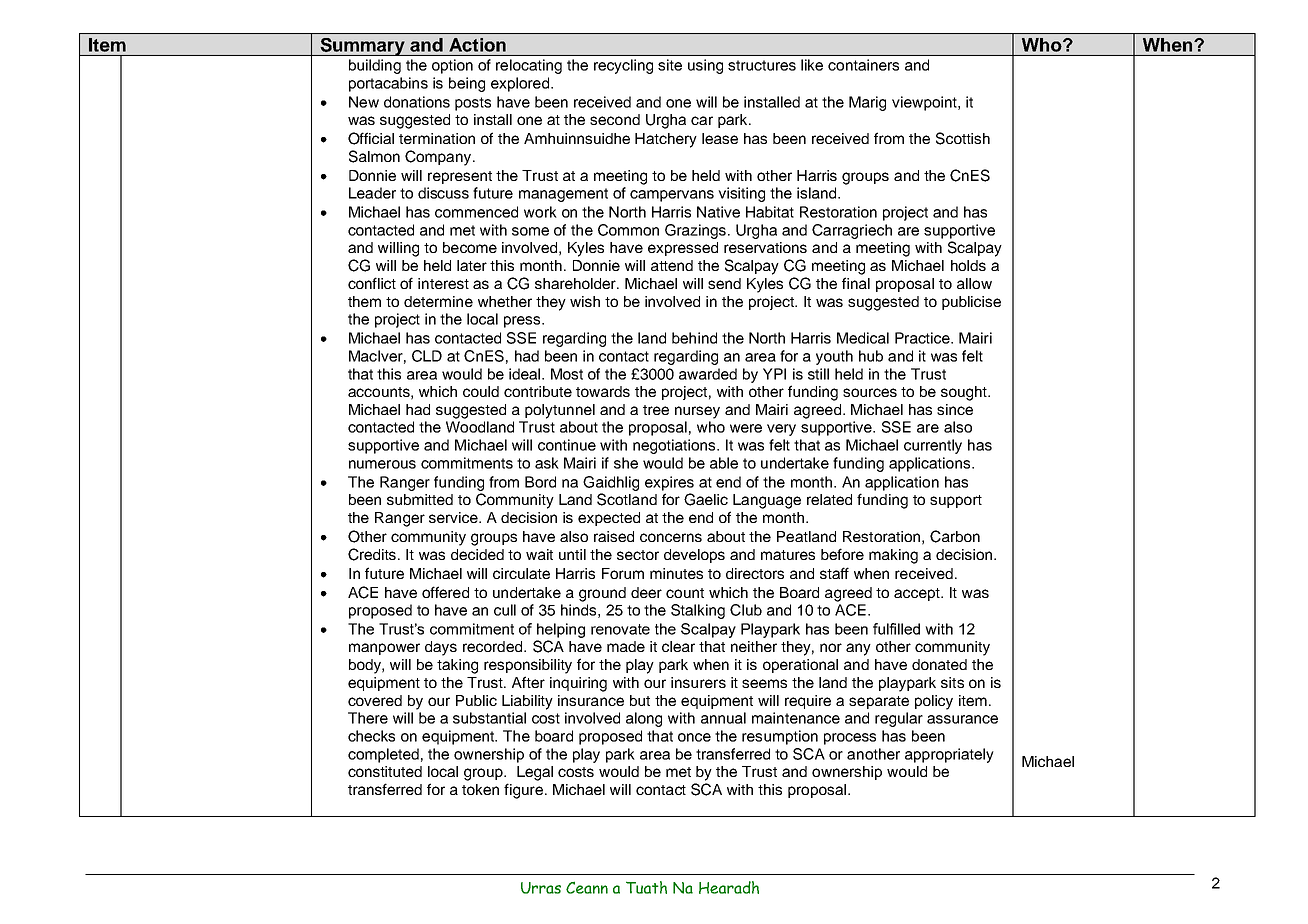 The height and width of the screenshot is (924, 1308). What do you see at coordinates (541, 888) in the screenshot?
I see `Urras` at bounding box center [541, 888].
